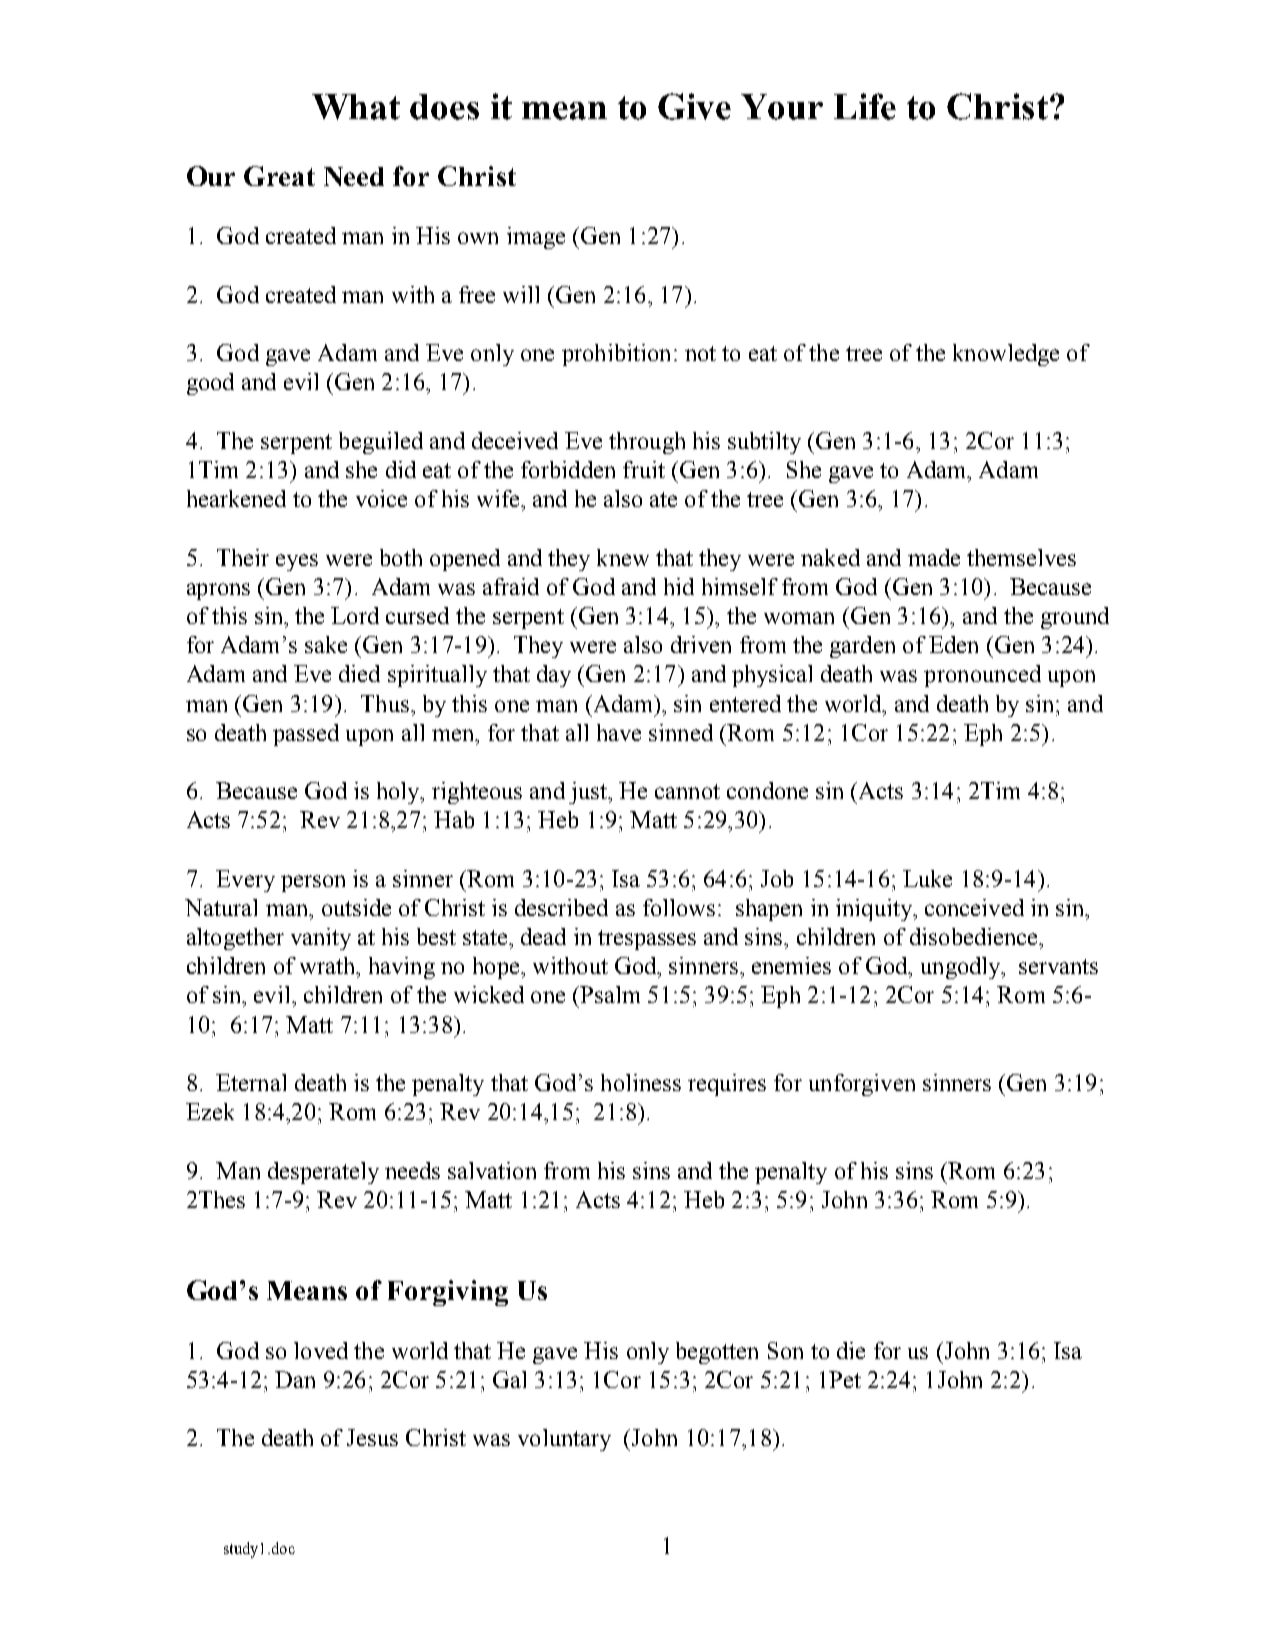 The height and width of the image is (1633, 1261). I want to click on Dan, so click(295, 1379).
